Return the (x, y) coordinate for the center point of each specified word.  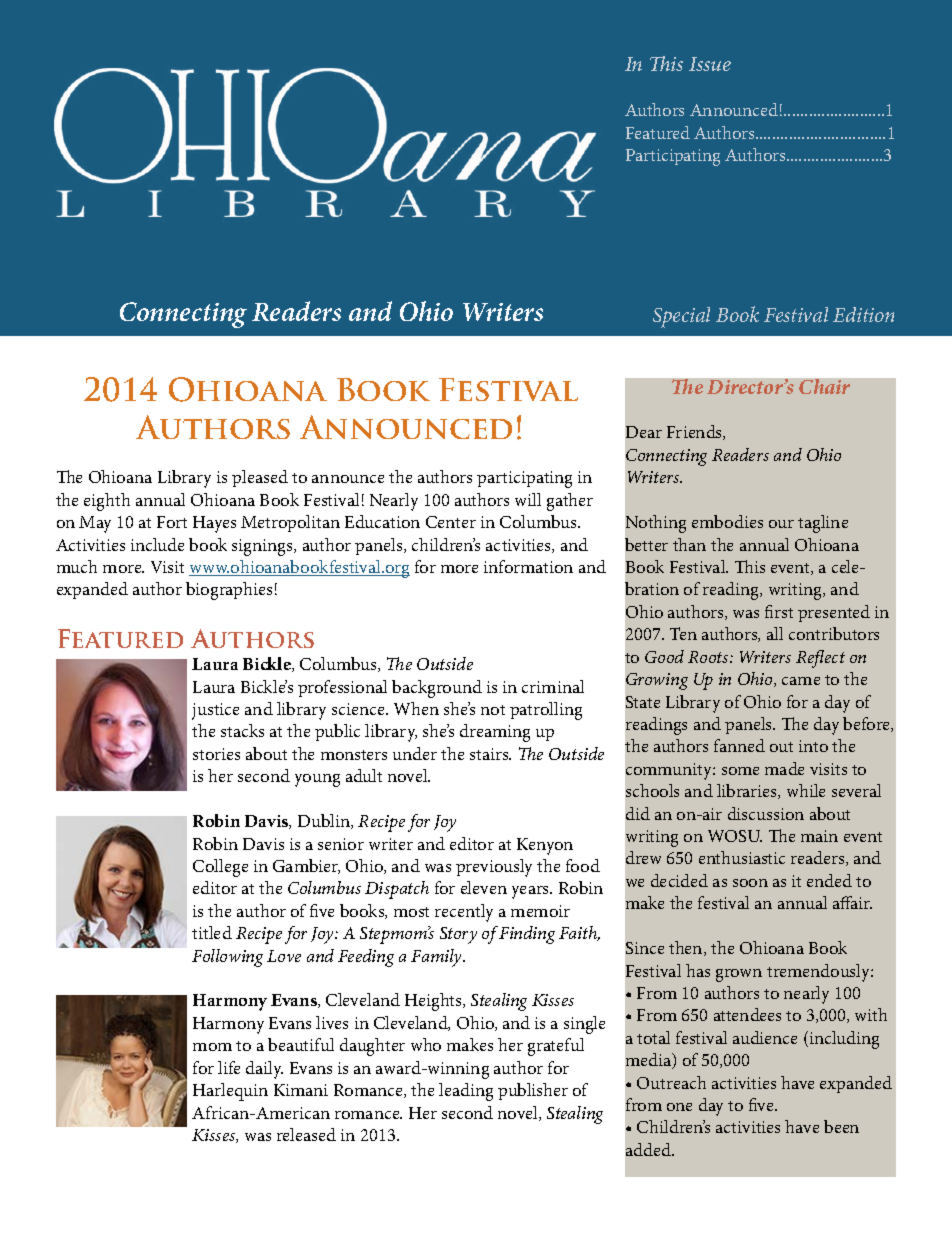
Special (681, 317)
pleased (260, 478)
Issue (710, 64)
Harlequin (230, 1092)
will (528, 499)
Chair (824, 386)
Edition (863, 314)
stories (216, 754)
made (784, 768)
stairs (490, 754)
